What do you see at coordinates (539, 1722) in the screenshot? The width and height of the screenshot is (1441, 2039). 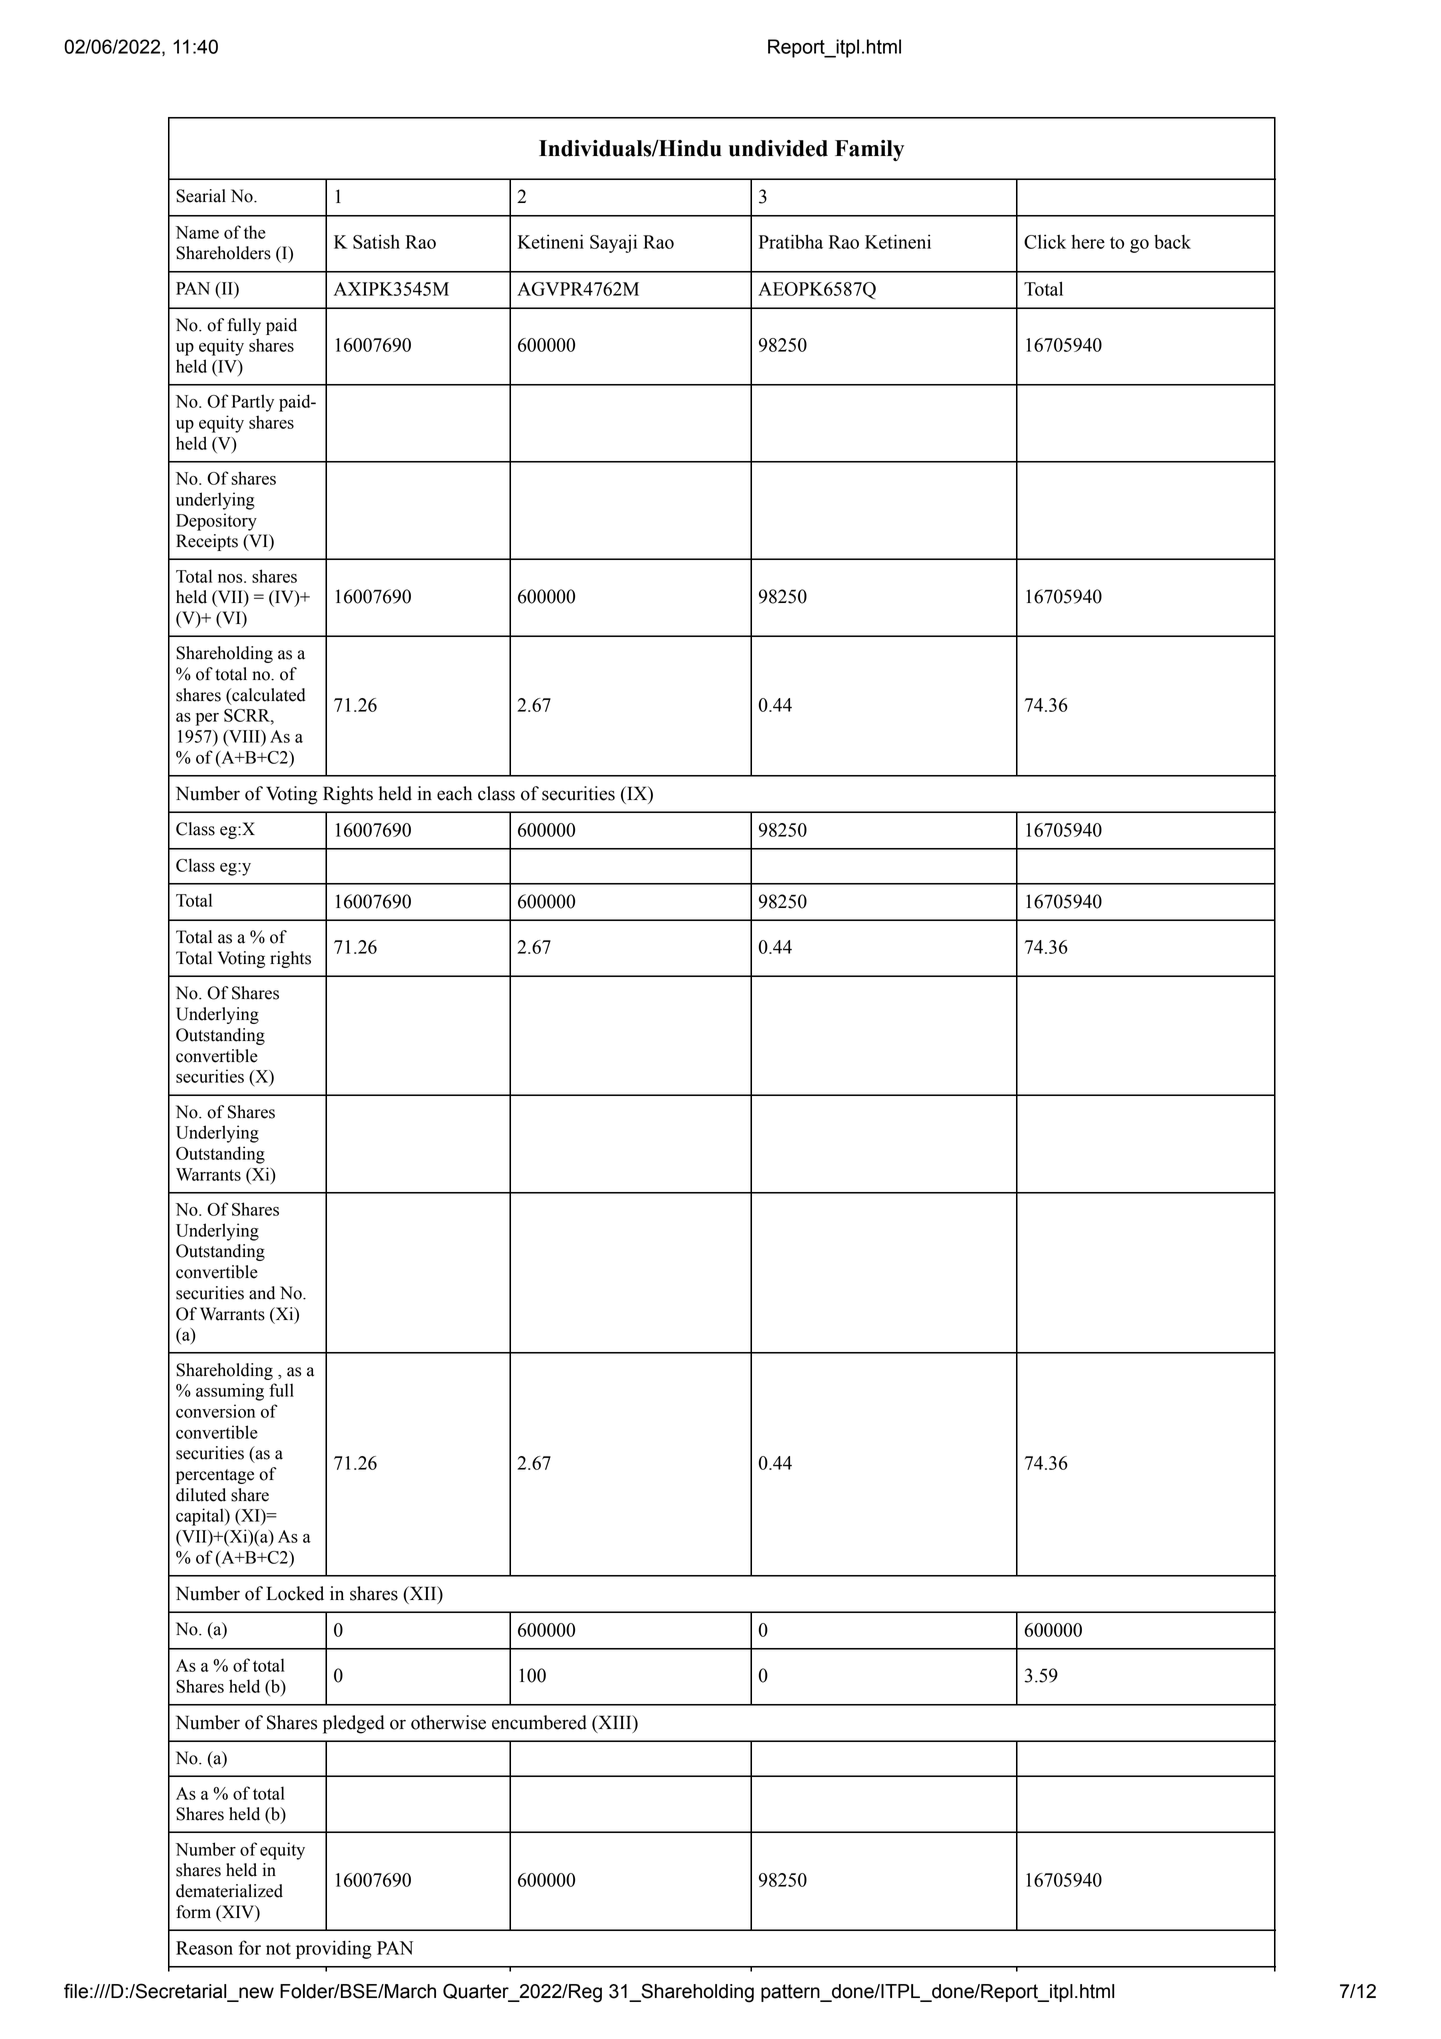 I see `encumbered` at bounding box center [539, 1722].
